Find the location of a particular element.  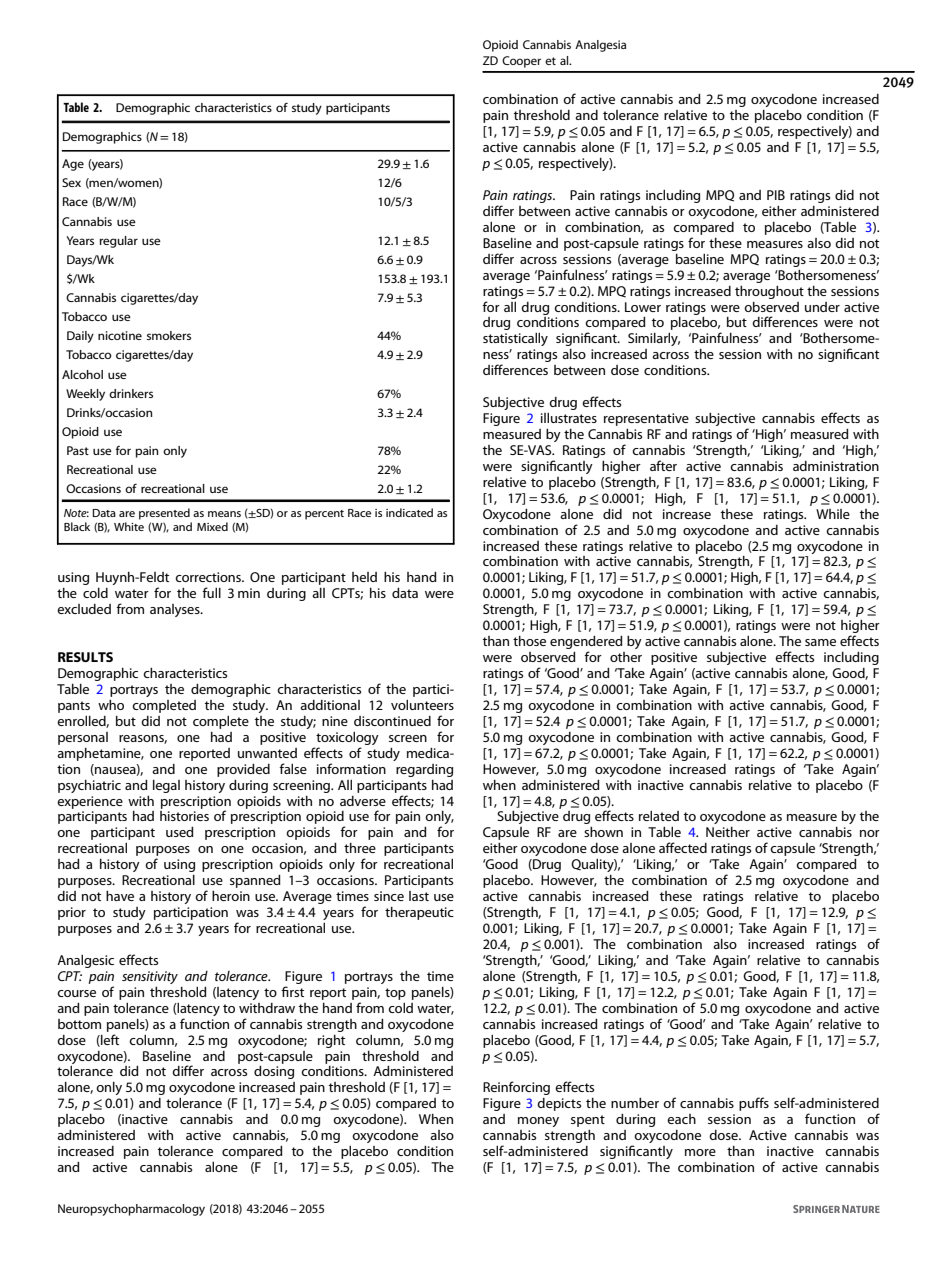

Cooper is located at coordinates (521, 62).
